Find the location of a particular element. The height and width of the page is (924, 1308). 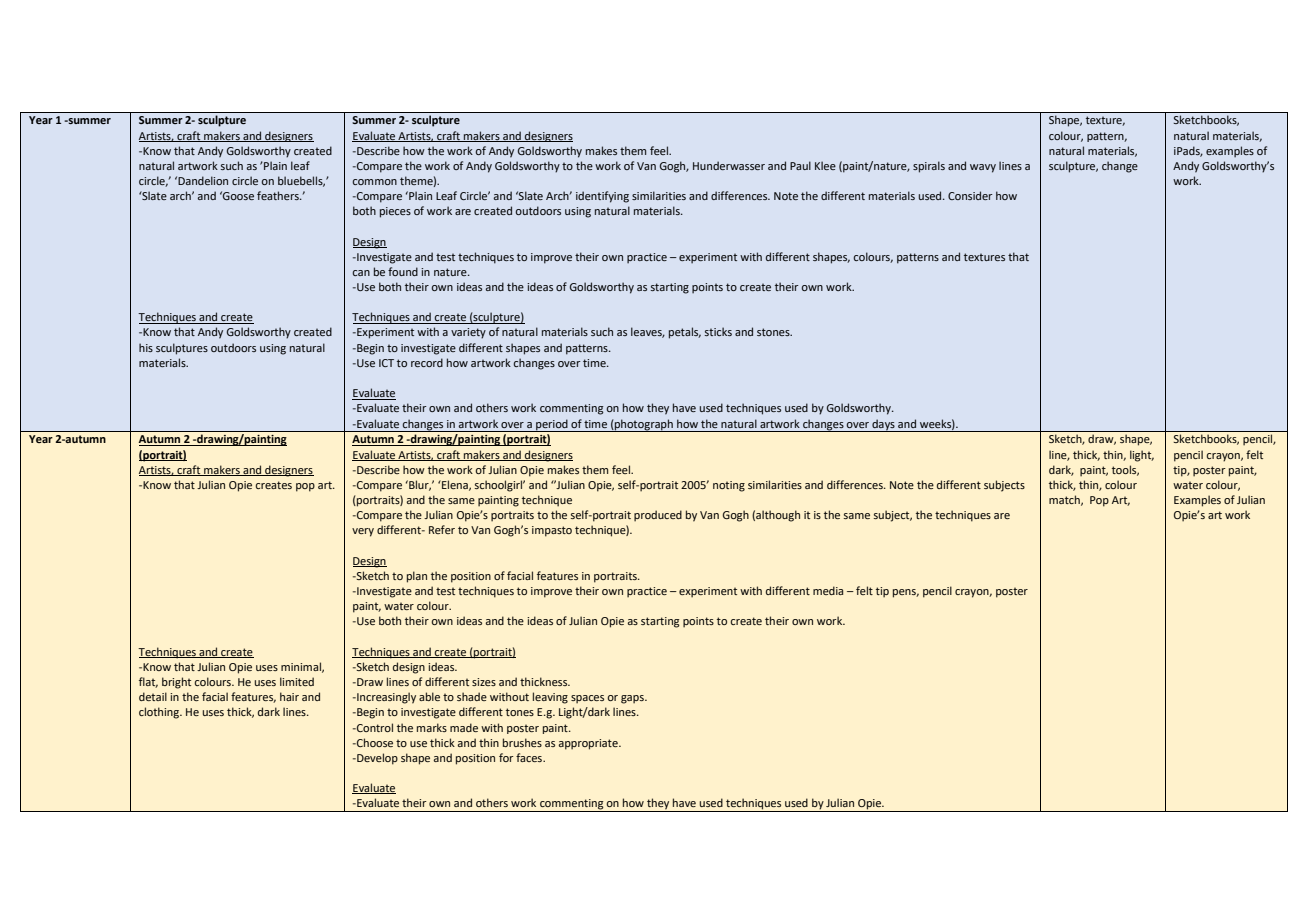

common is located at coordinates (375, 182).
